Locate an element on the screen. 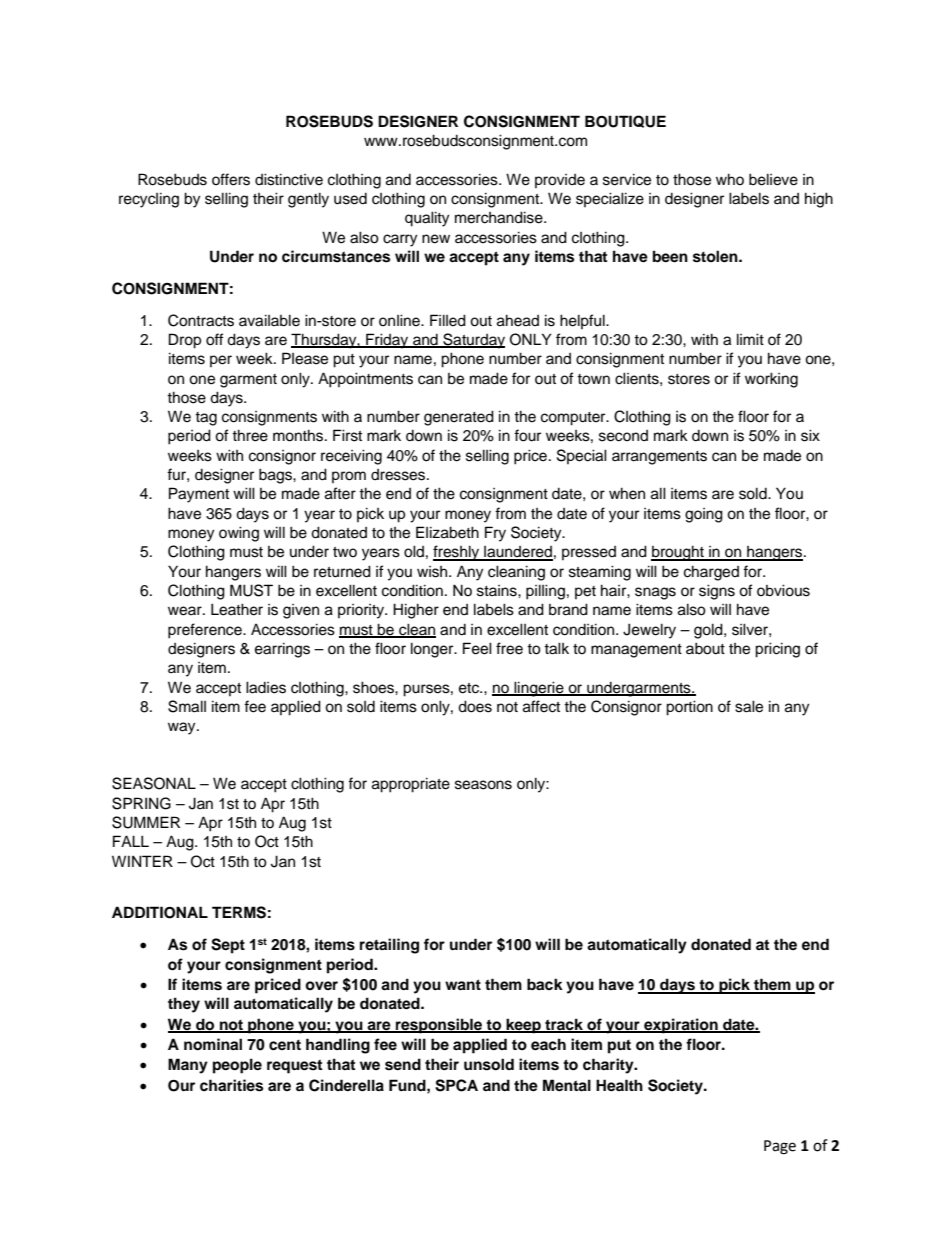 The image size is (952, 1233). preference is located at coordinates (206, 631).
